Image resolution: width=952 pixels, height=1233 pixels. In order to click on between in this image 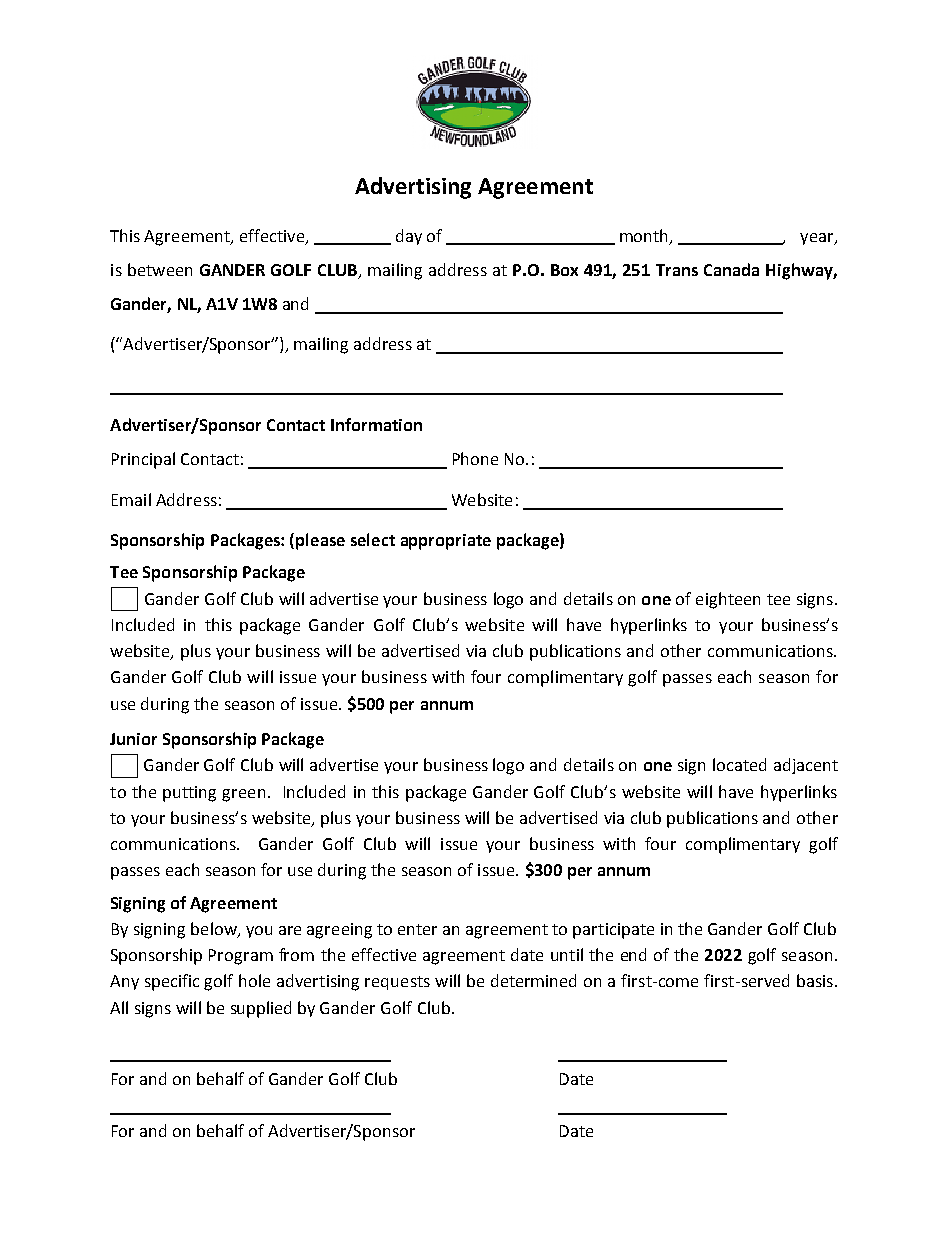, I will do `click(160, 269)`.
